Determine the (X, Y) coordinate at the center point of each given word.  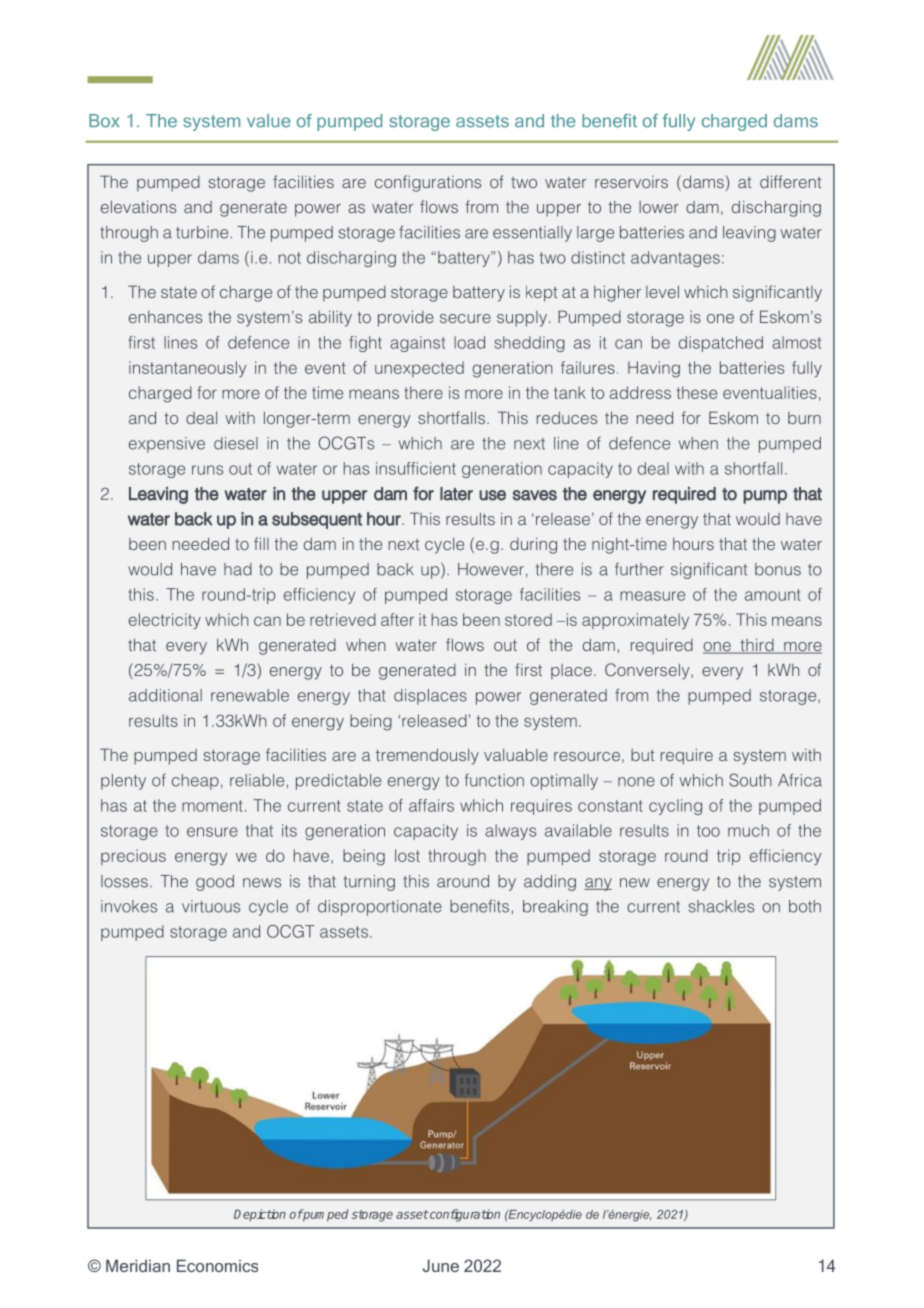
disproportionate (380, 908)
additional (165, 695)
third (757, 646)
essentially (532, 234)
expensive (167, 445)
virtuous (211, 906)
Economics (217, 1265)
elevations (138, 206)
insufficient (416, 468)
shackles (721, 906)
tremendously (427, 756)
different (790, 181)
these (696, 392)
